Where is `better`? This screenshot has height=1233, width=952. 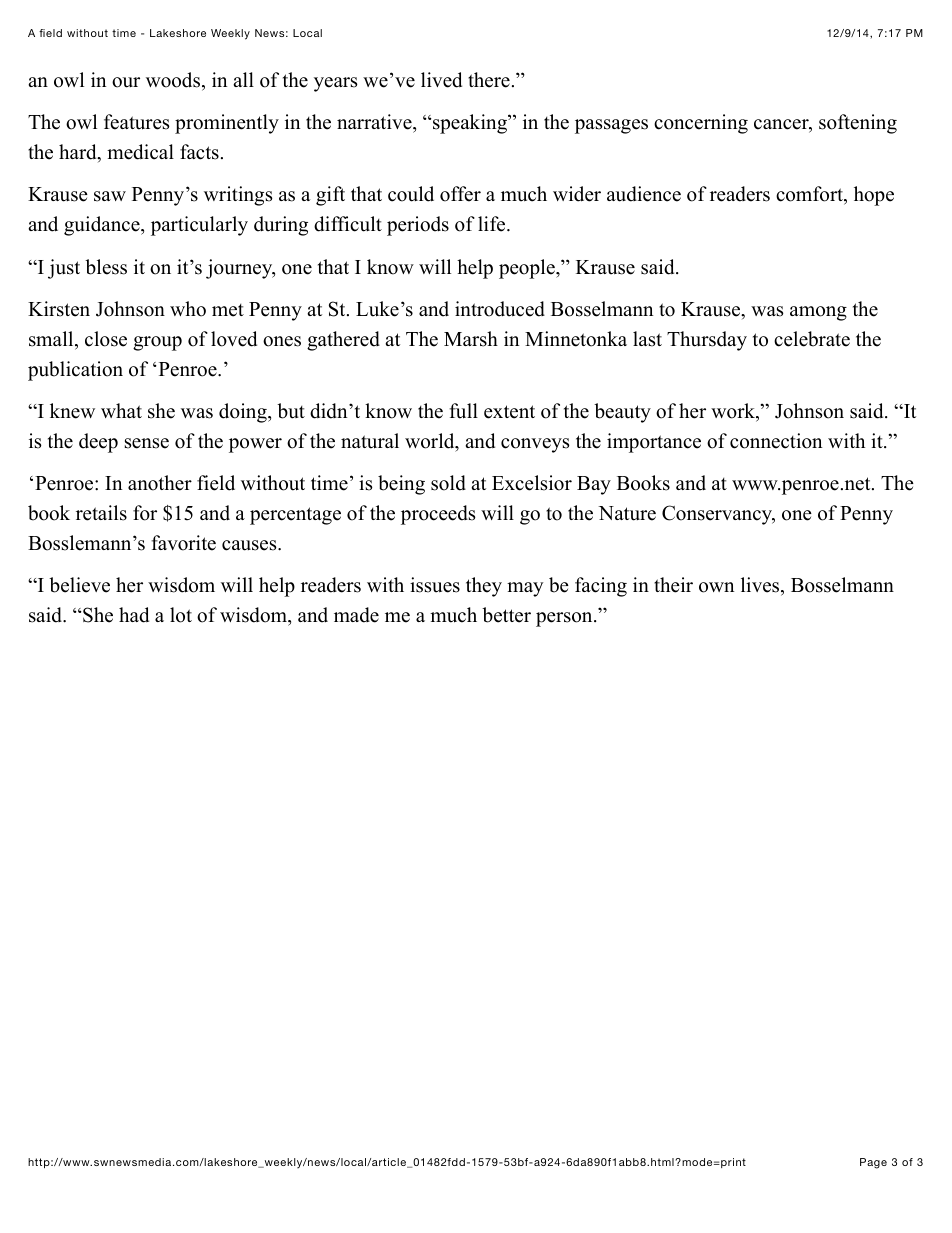 better is located at coordinates (506, 615).
